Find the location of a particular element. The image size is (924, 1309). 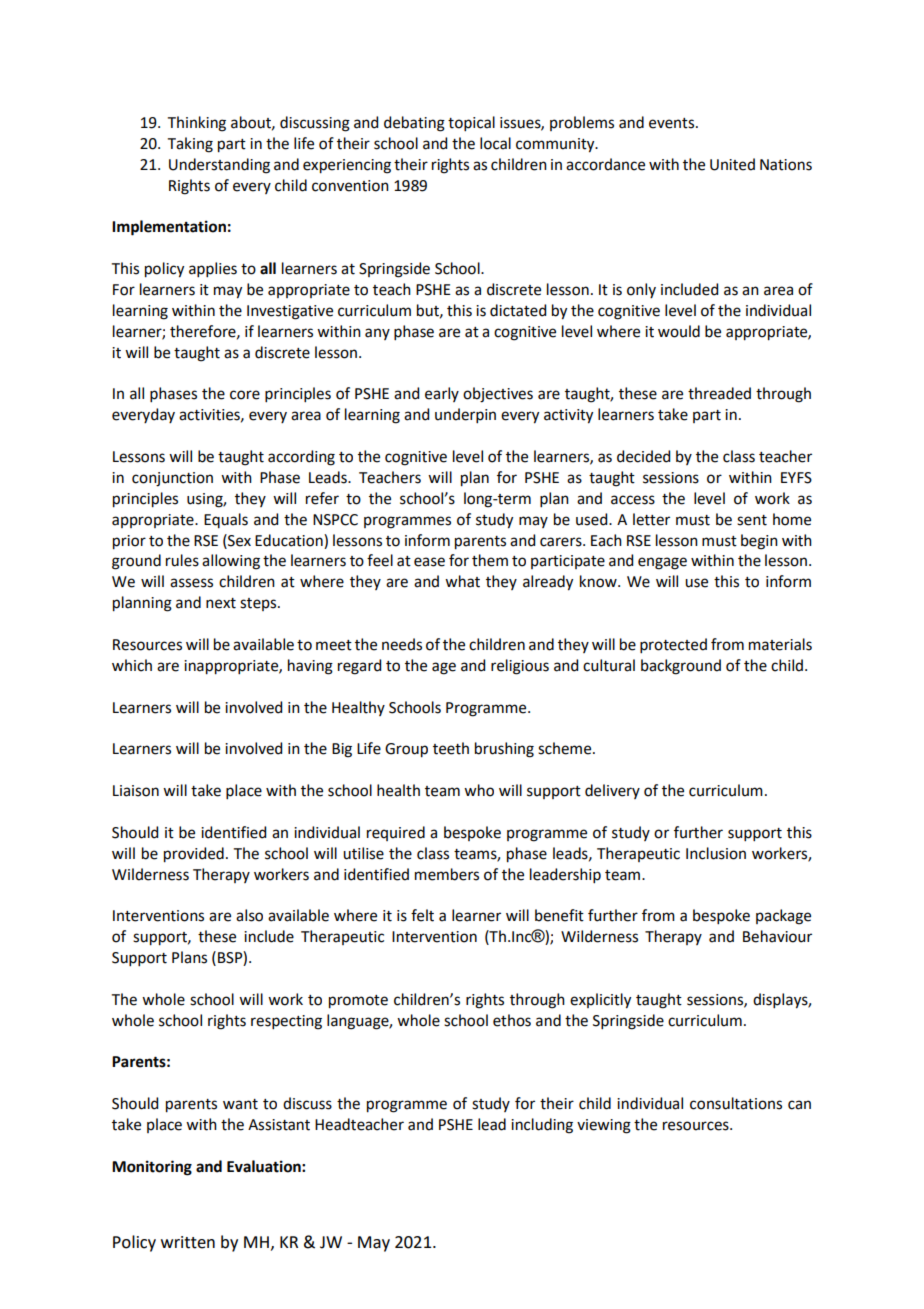

early is located at coordinates (442, 394).
